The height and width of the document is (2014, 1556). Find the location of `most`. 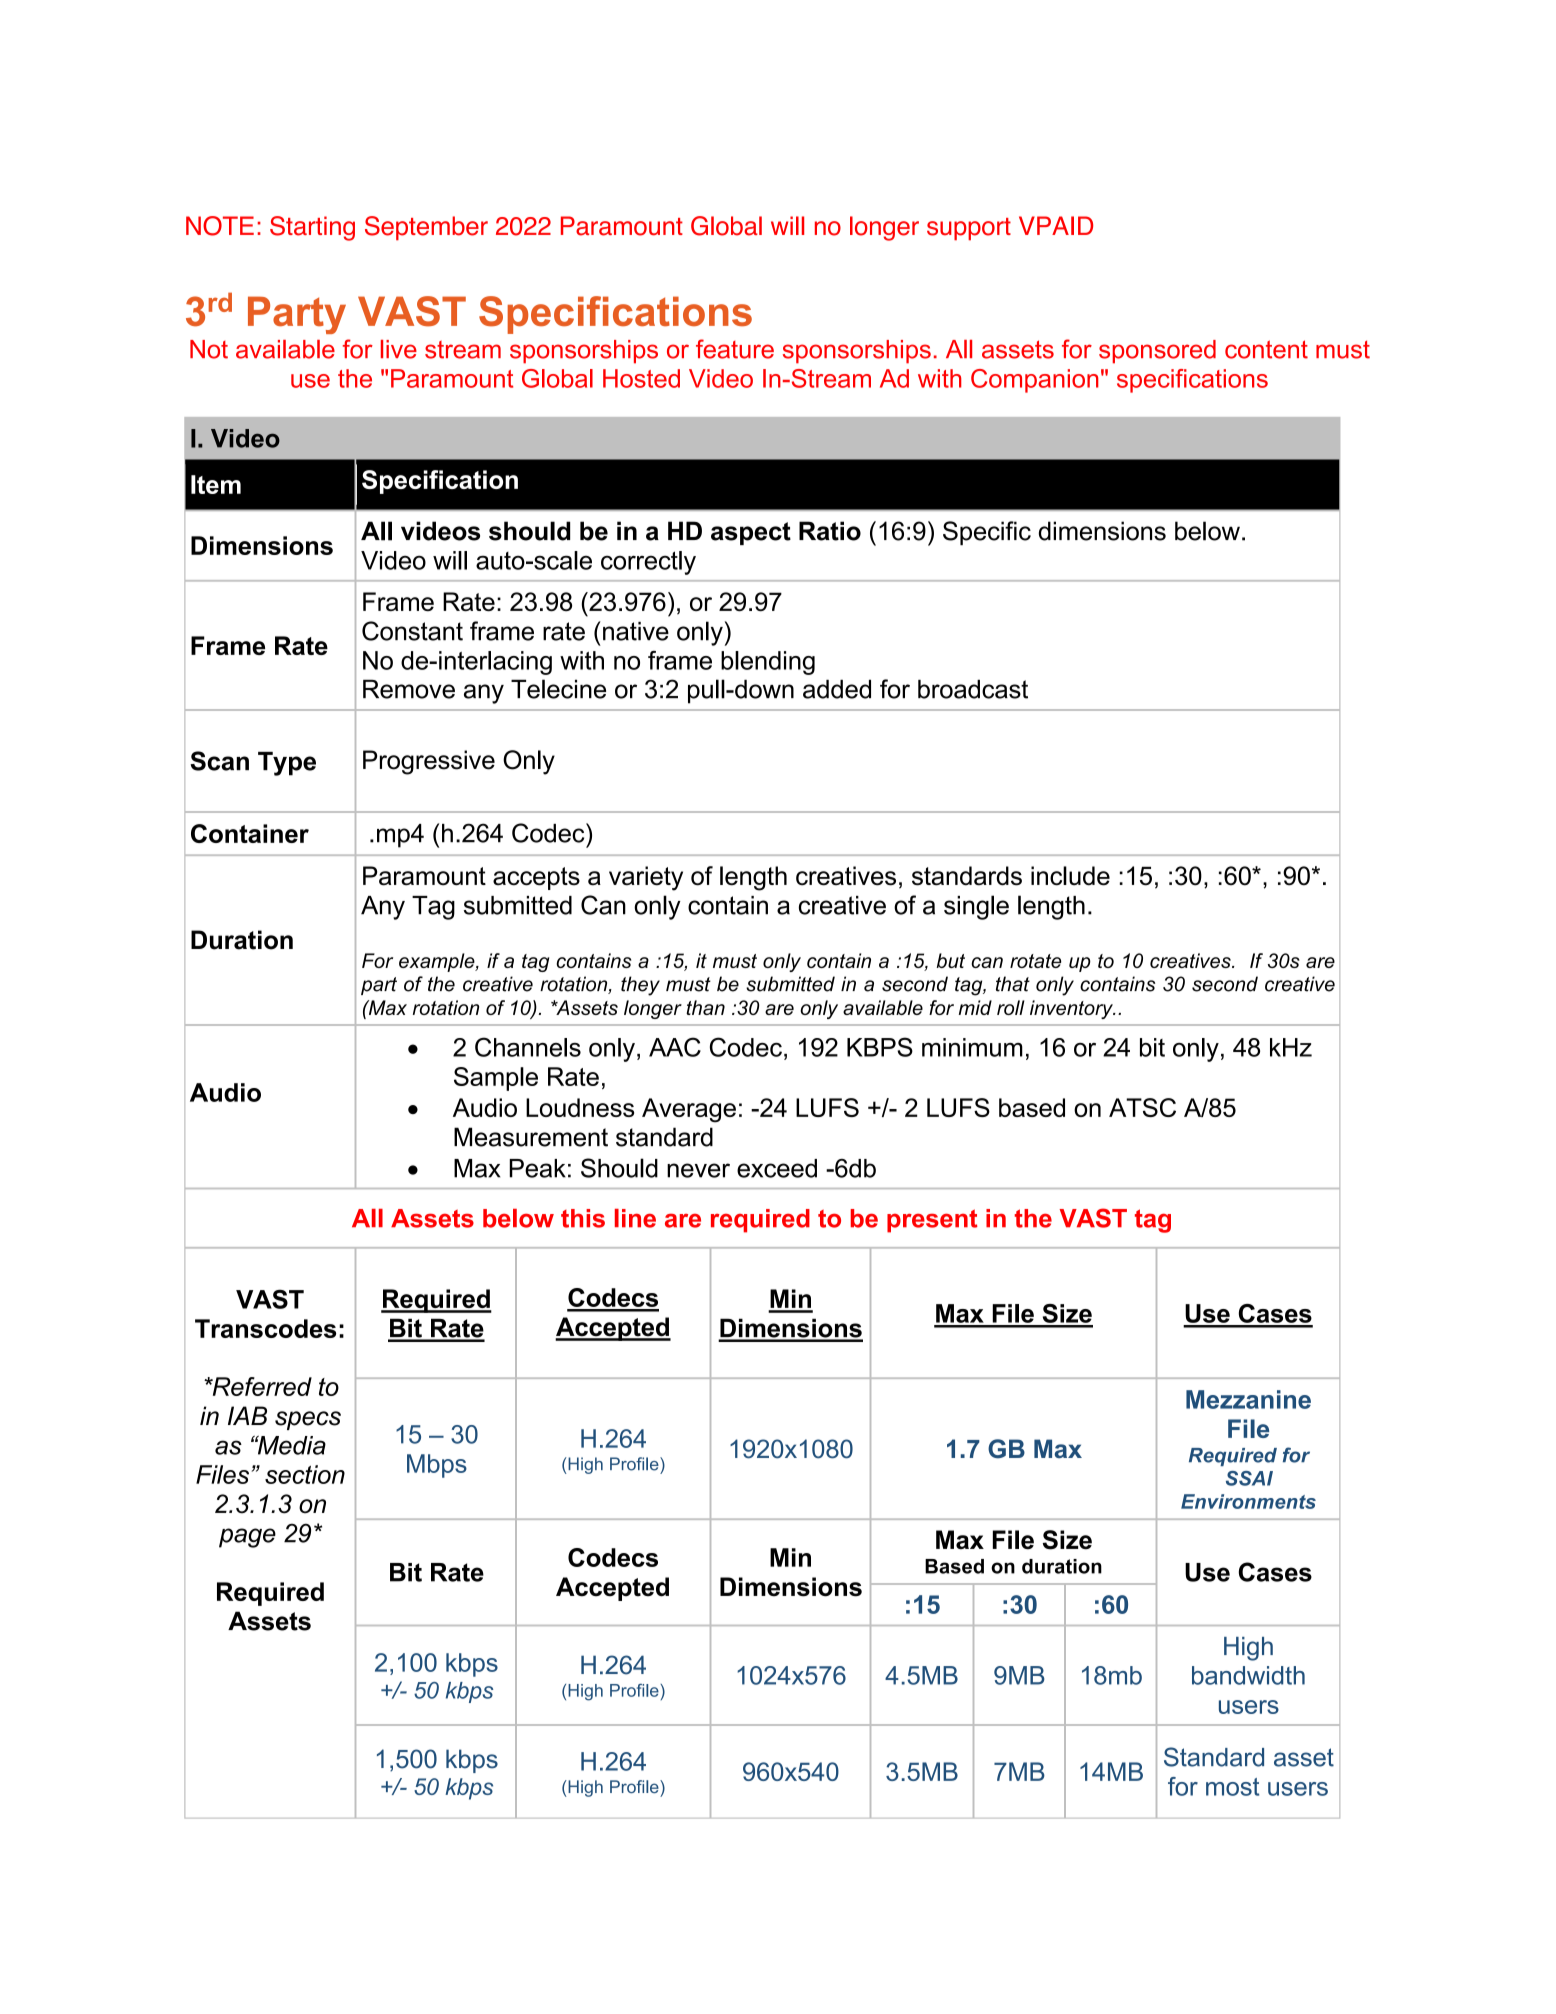

most is located at coordinates (1232, 1787).
